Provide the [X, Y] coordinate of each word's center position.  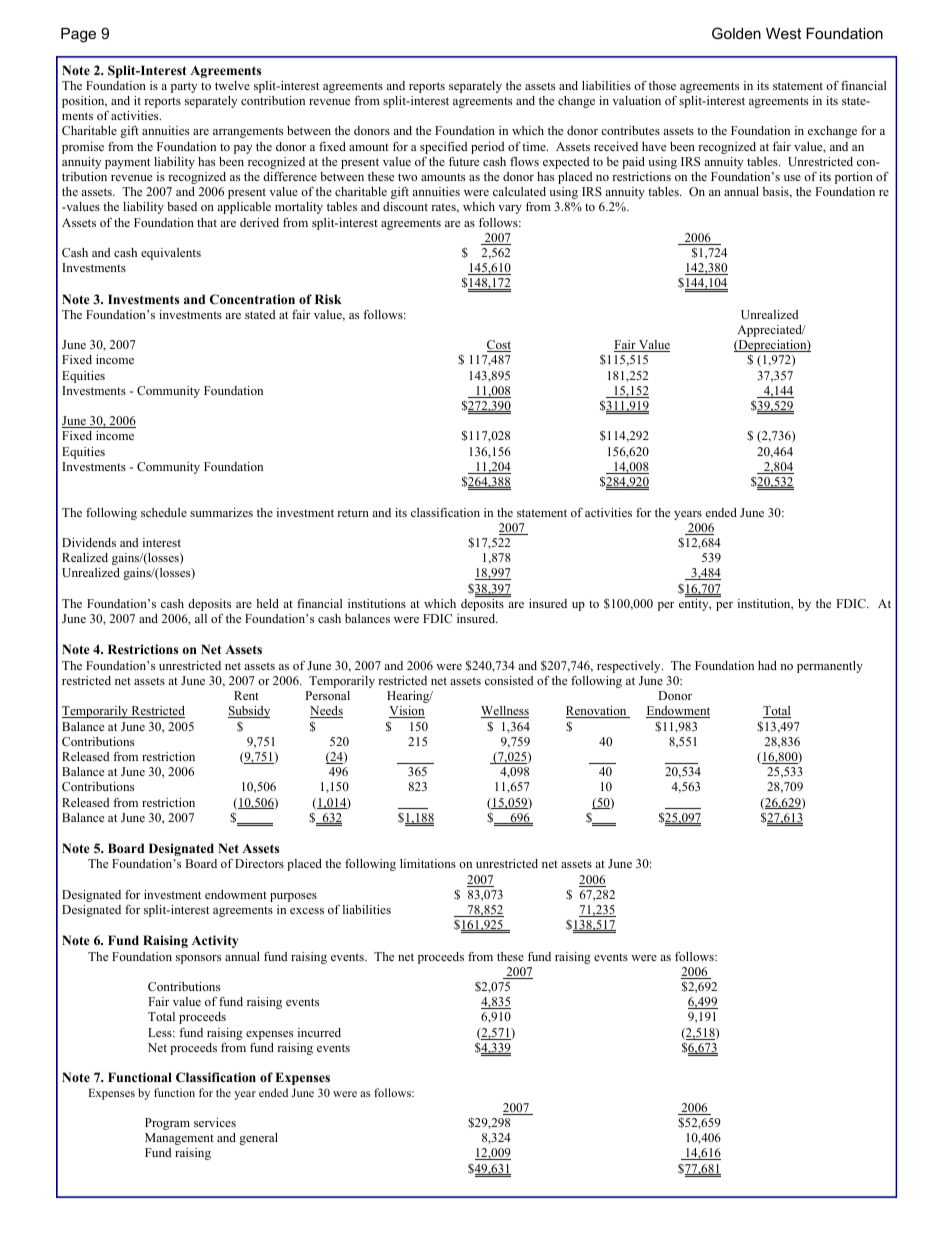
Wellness [505, 712]
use [792, 178]
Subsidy [249, 712]
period [487, 148]
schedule [164, 512]
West [783, 33]
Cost [499, 346]
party [184, 87]
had [767, 665]
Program [167, 1124]
